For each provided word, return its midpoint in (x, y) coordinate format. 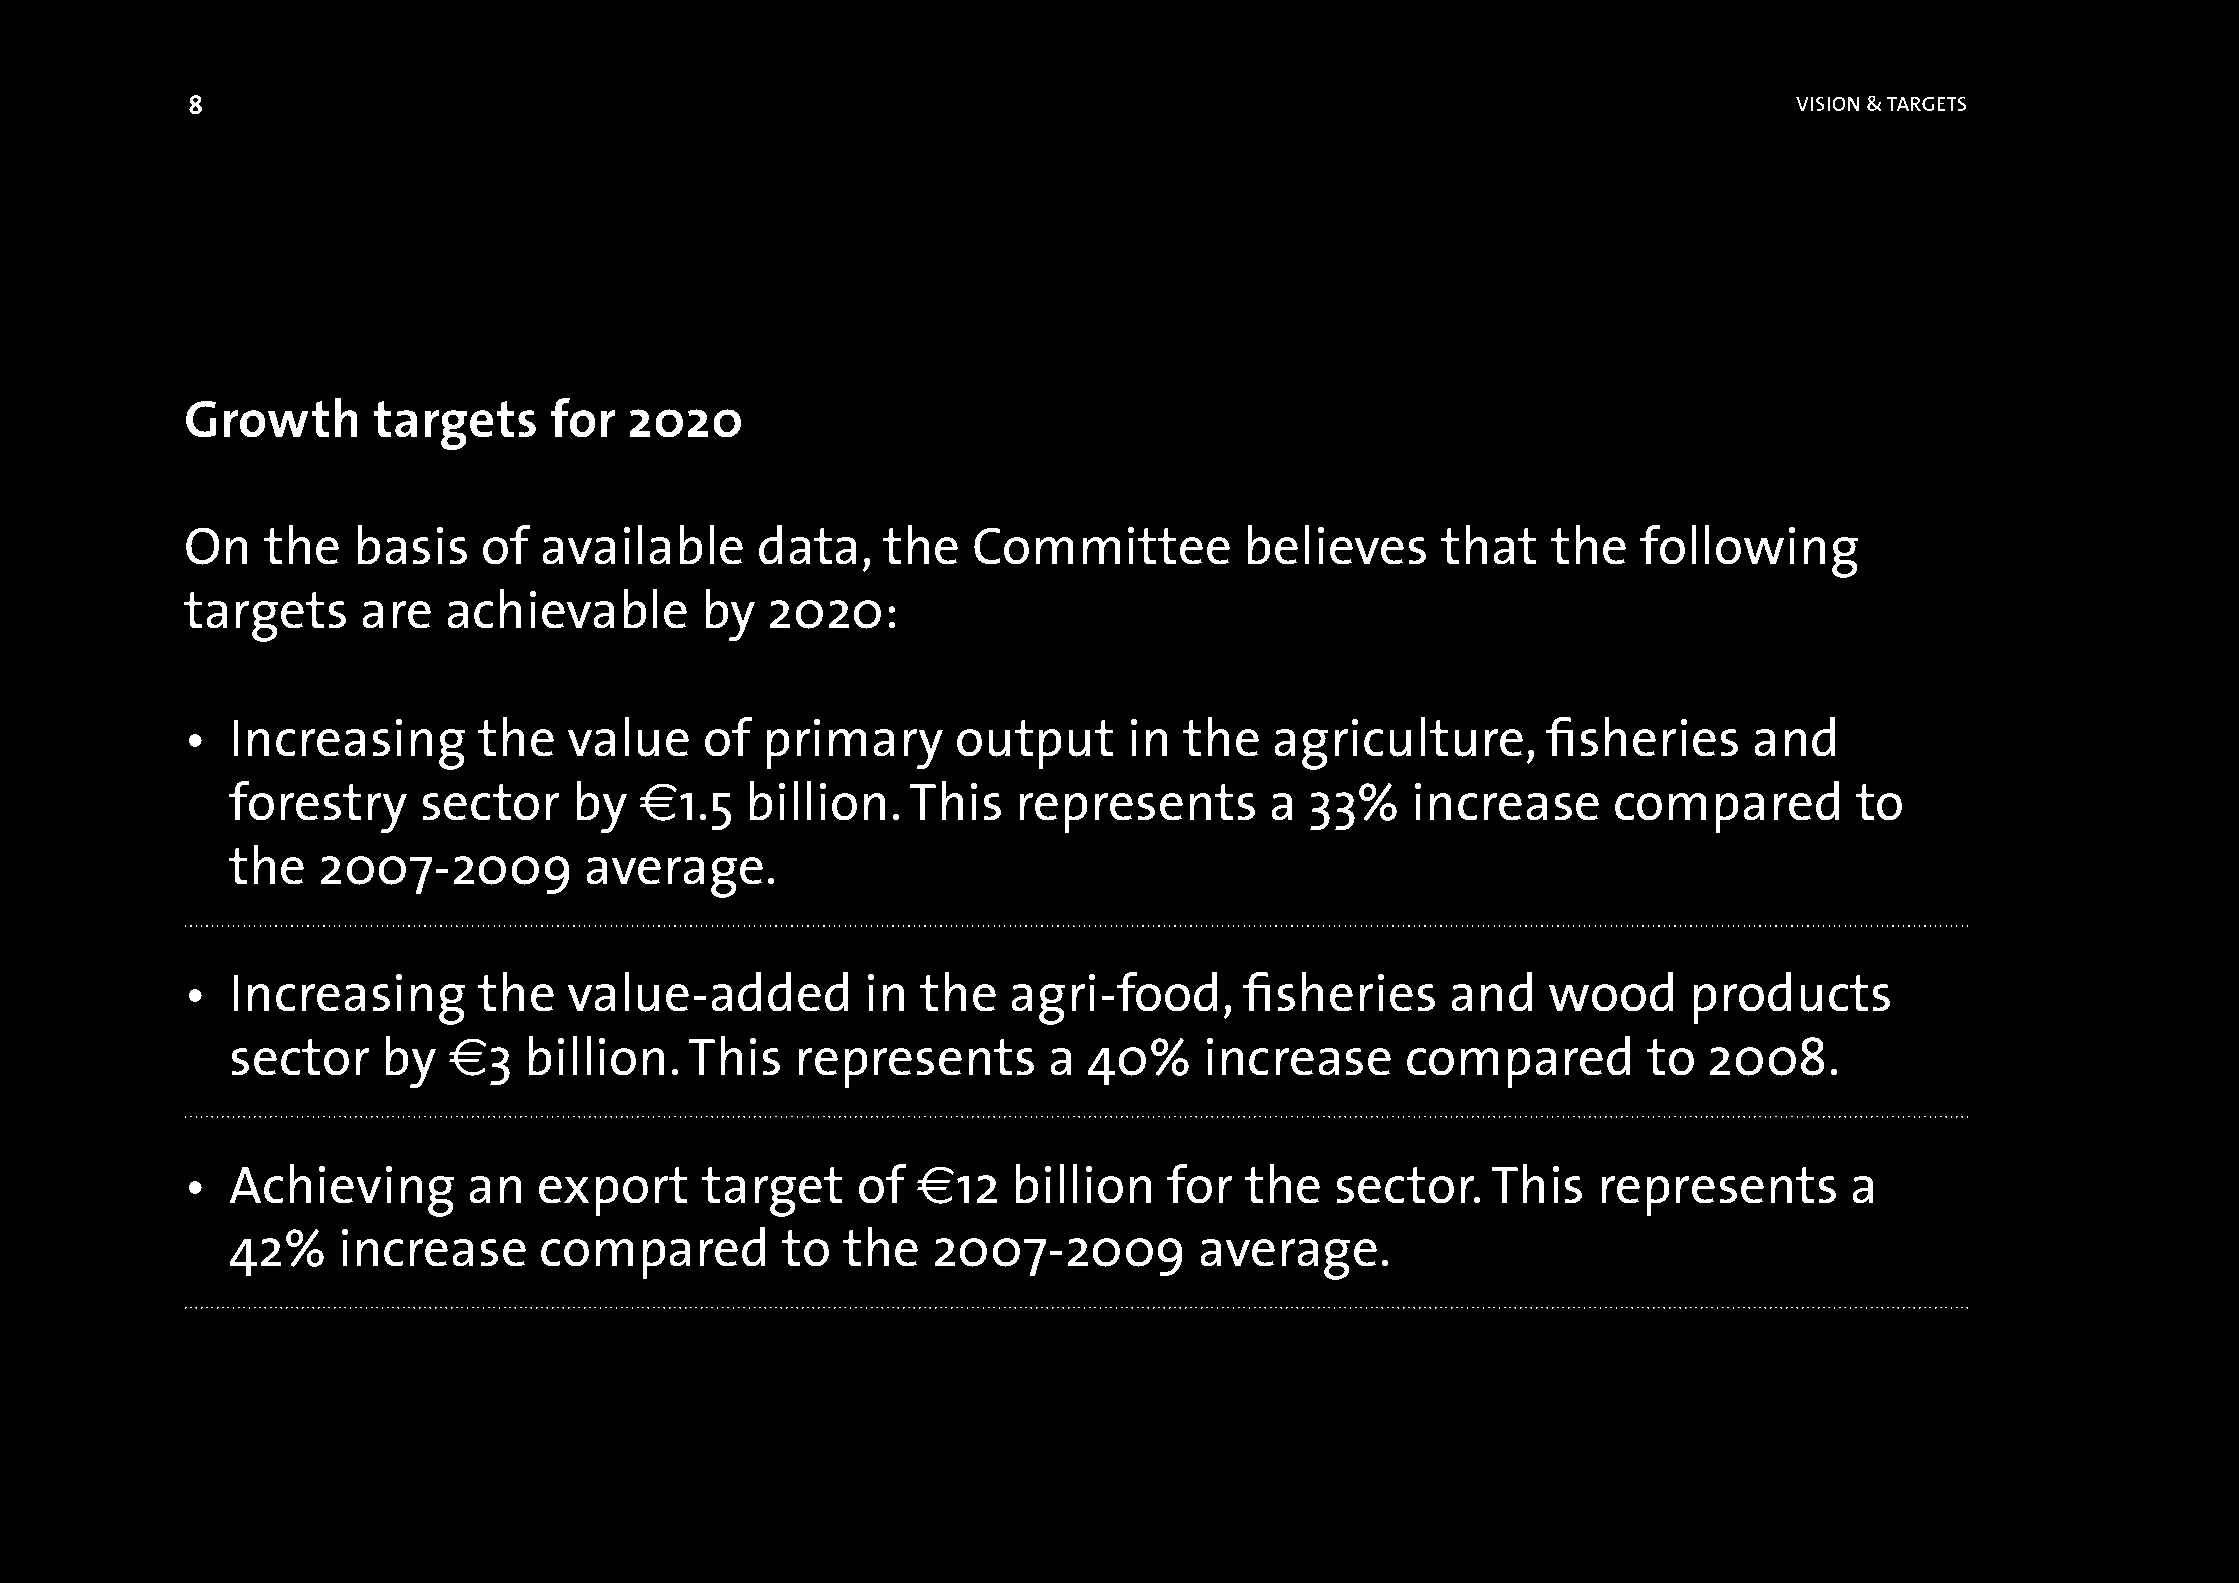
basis (412, 545)
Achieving (341, 1190)
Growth (272, 418)
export (613, 1191)
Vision (1828, 103)
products (1791, 998)
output (1035, 744)
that (1488, 545)
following (1749, 551)
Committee (1102, 546)
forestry (318, 807)
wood (1611, 992)
